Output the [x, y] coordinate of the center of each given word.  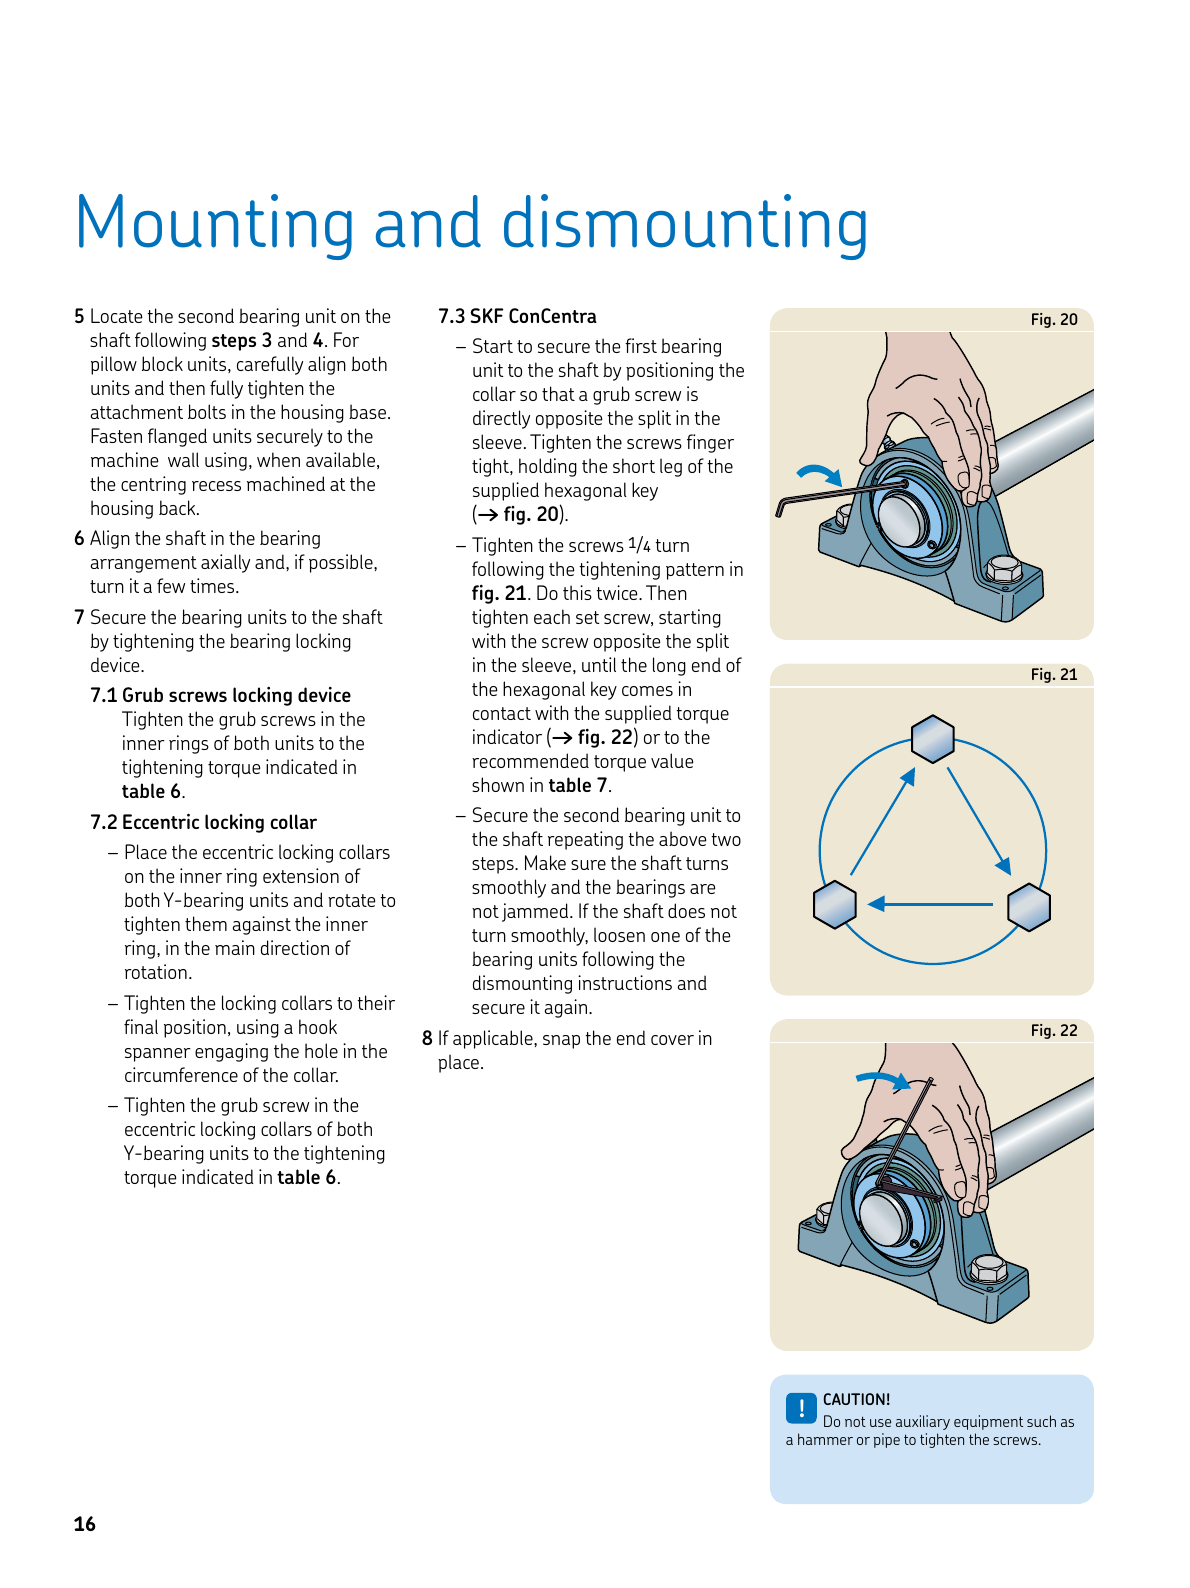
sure [588, 865]
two [726, 839]
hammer [825, 1439]
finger [710, 443]
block [162, 363]
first [641, 345]
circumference [181, 1074]
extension [301, 875]
